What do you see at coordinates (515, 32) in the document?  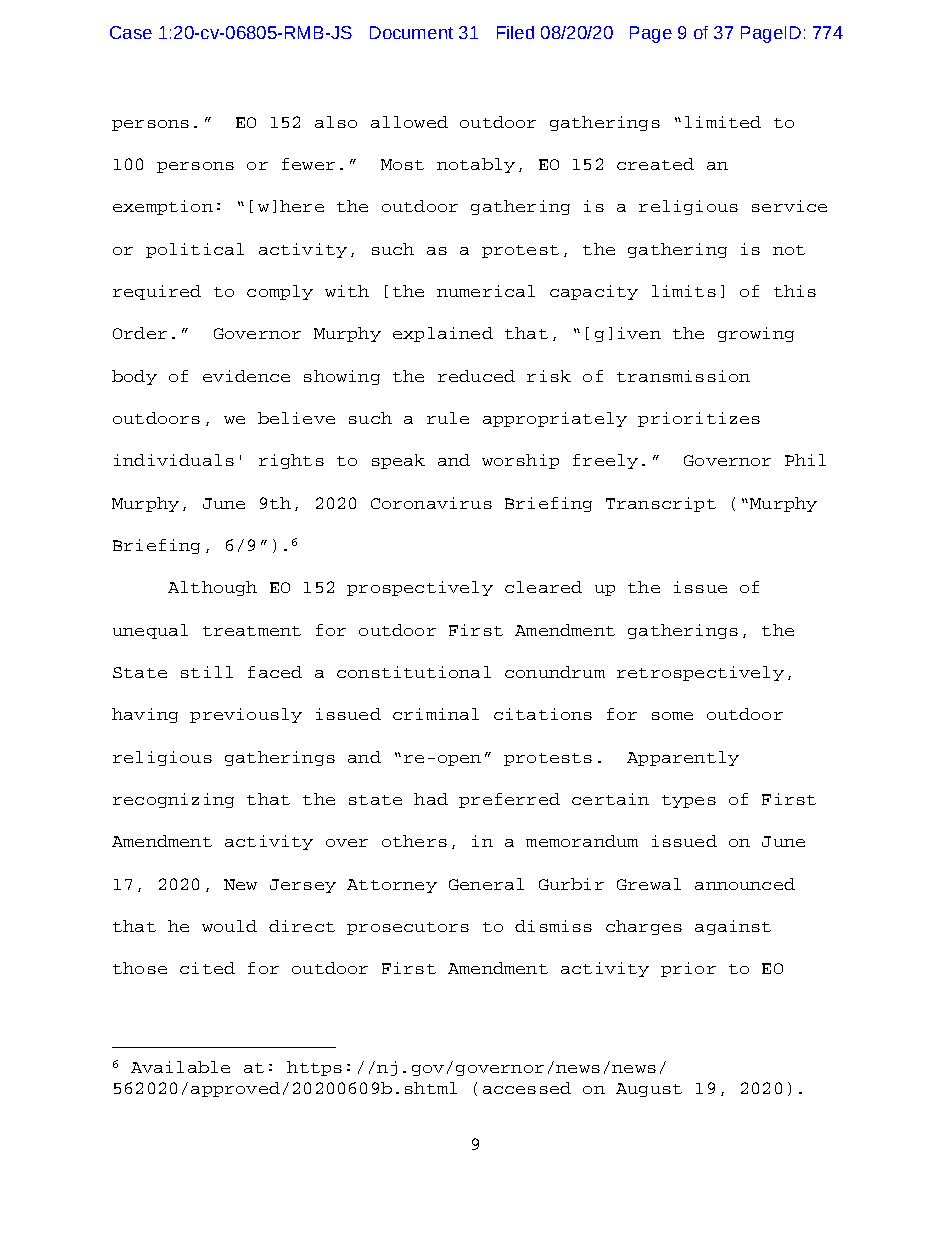 I see `Filed` at bounding box center [515, 32].
